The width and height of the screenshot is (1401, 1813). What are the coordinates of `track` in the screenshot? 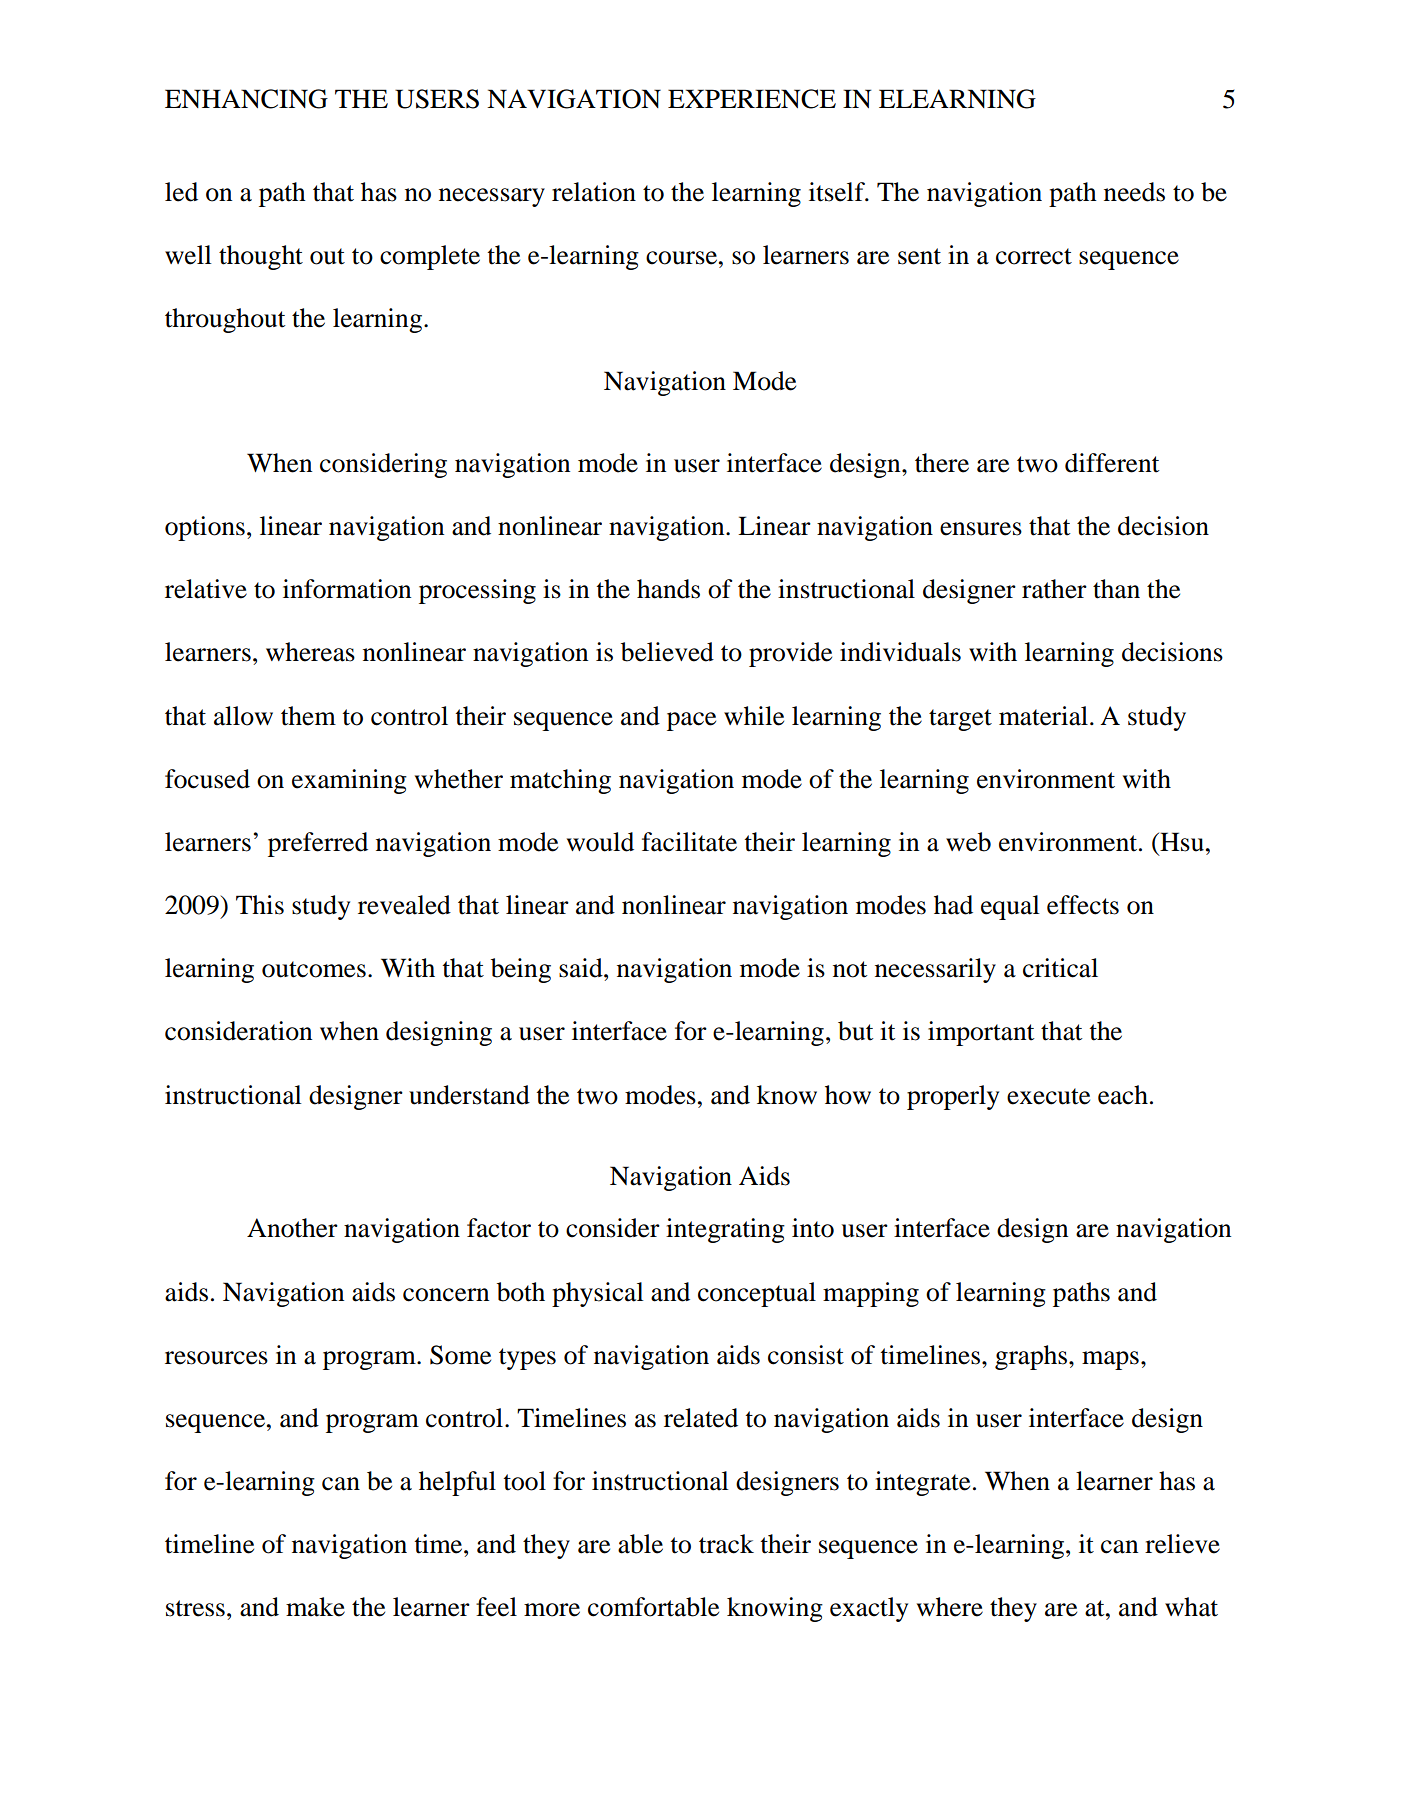 It's located at (726, 1544).
